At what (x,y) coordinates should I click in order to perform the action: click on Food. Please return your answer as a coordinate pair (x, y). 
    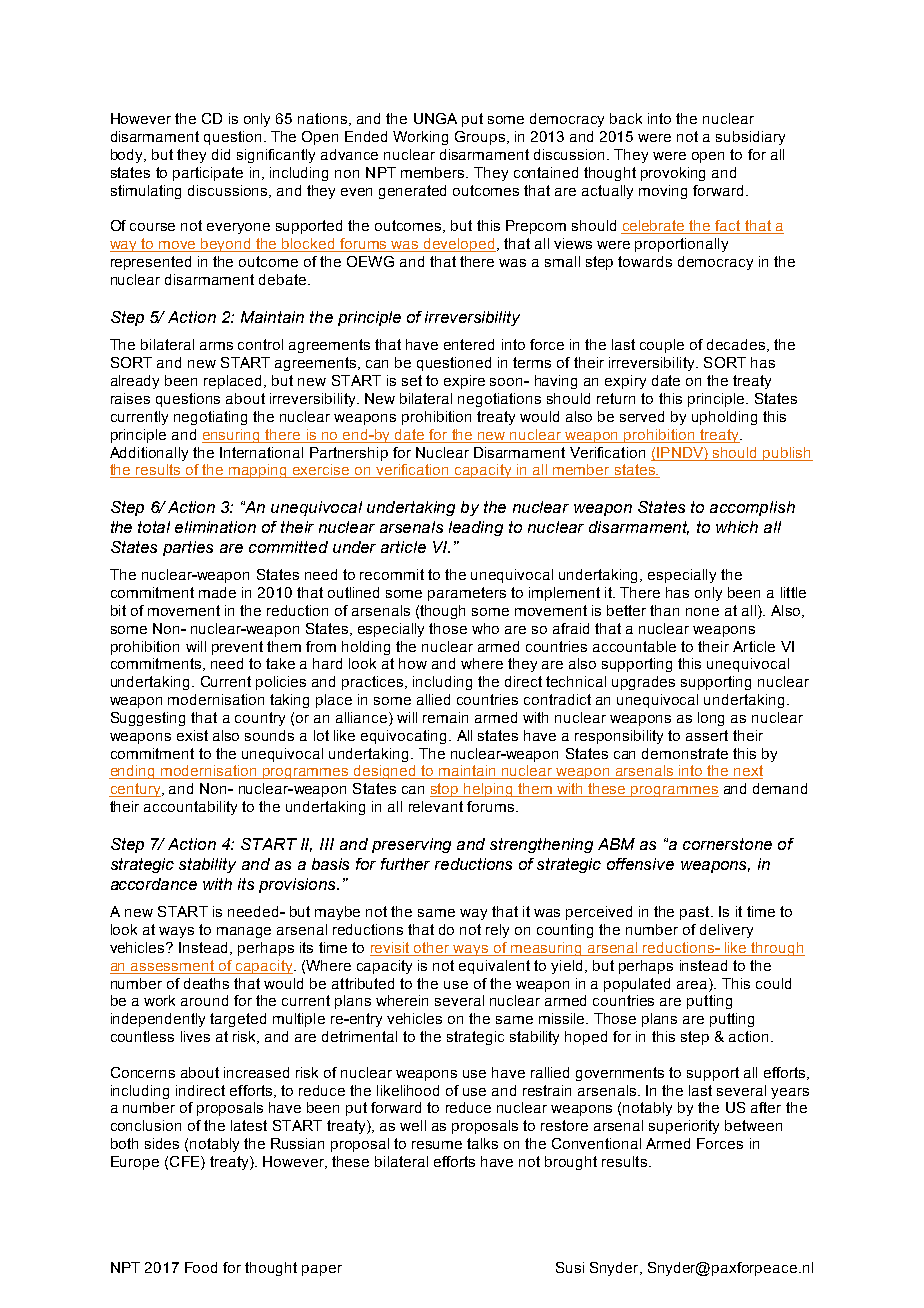
    Looking at the image, I should click on (201, 1267).
